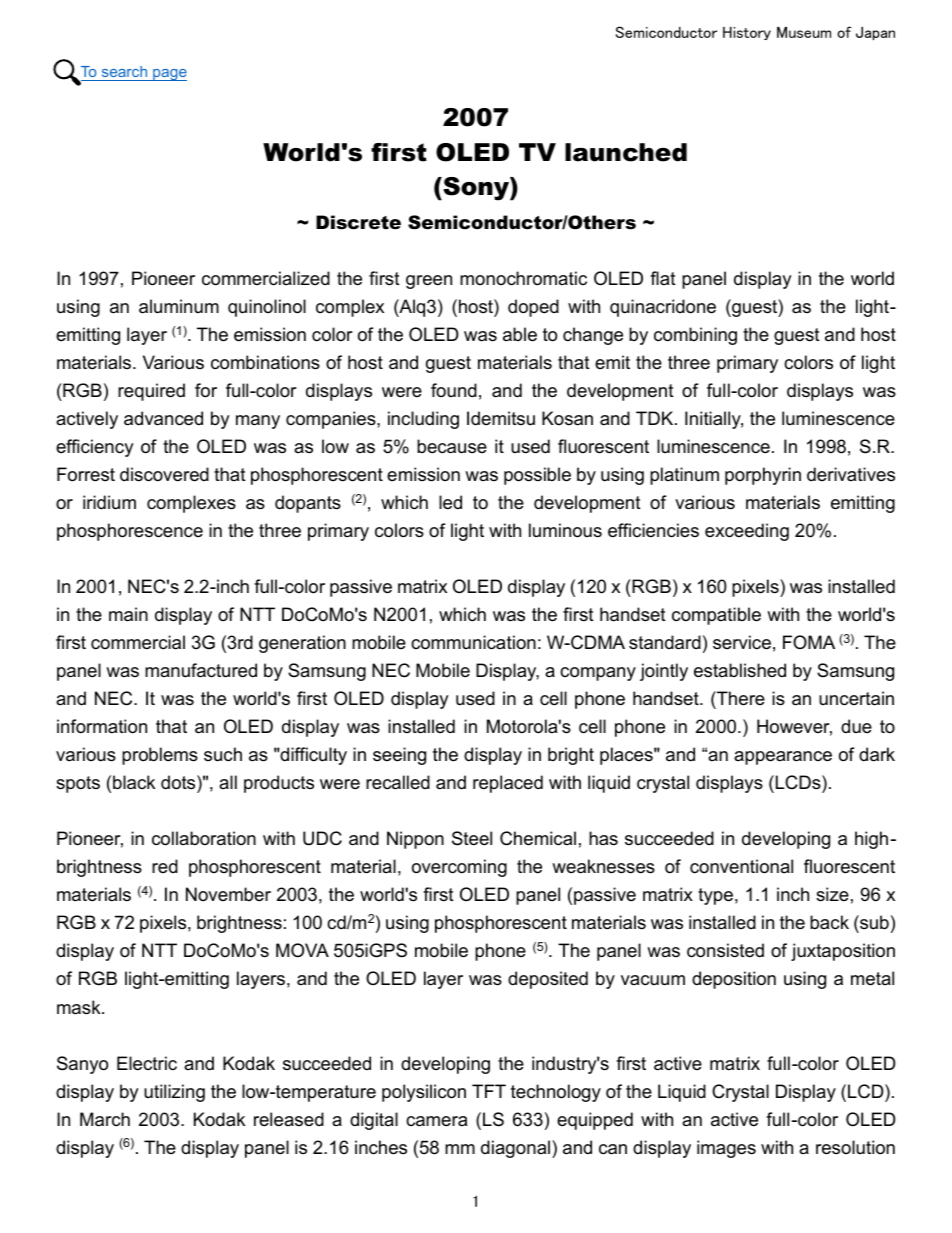  I want to click on possible, so click(537, 476).
